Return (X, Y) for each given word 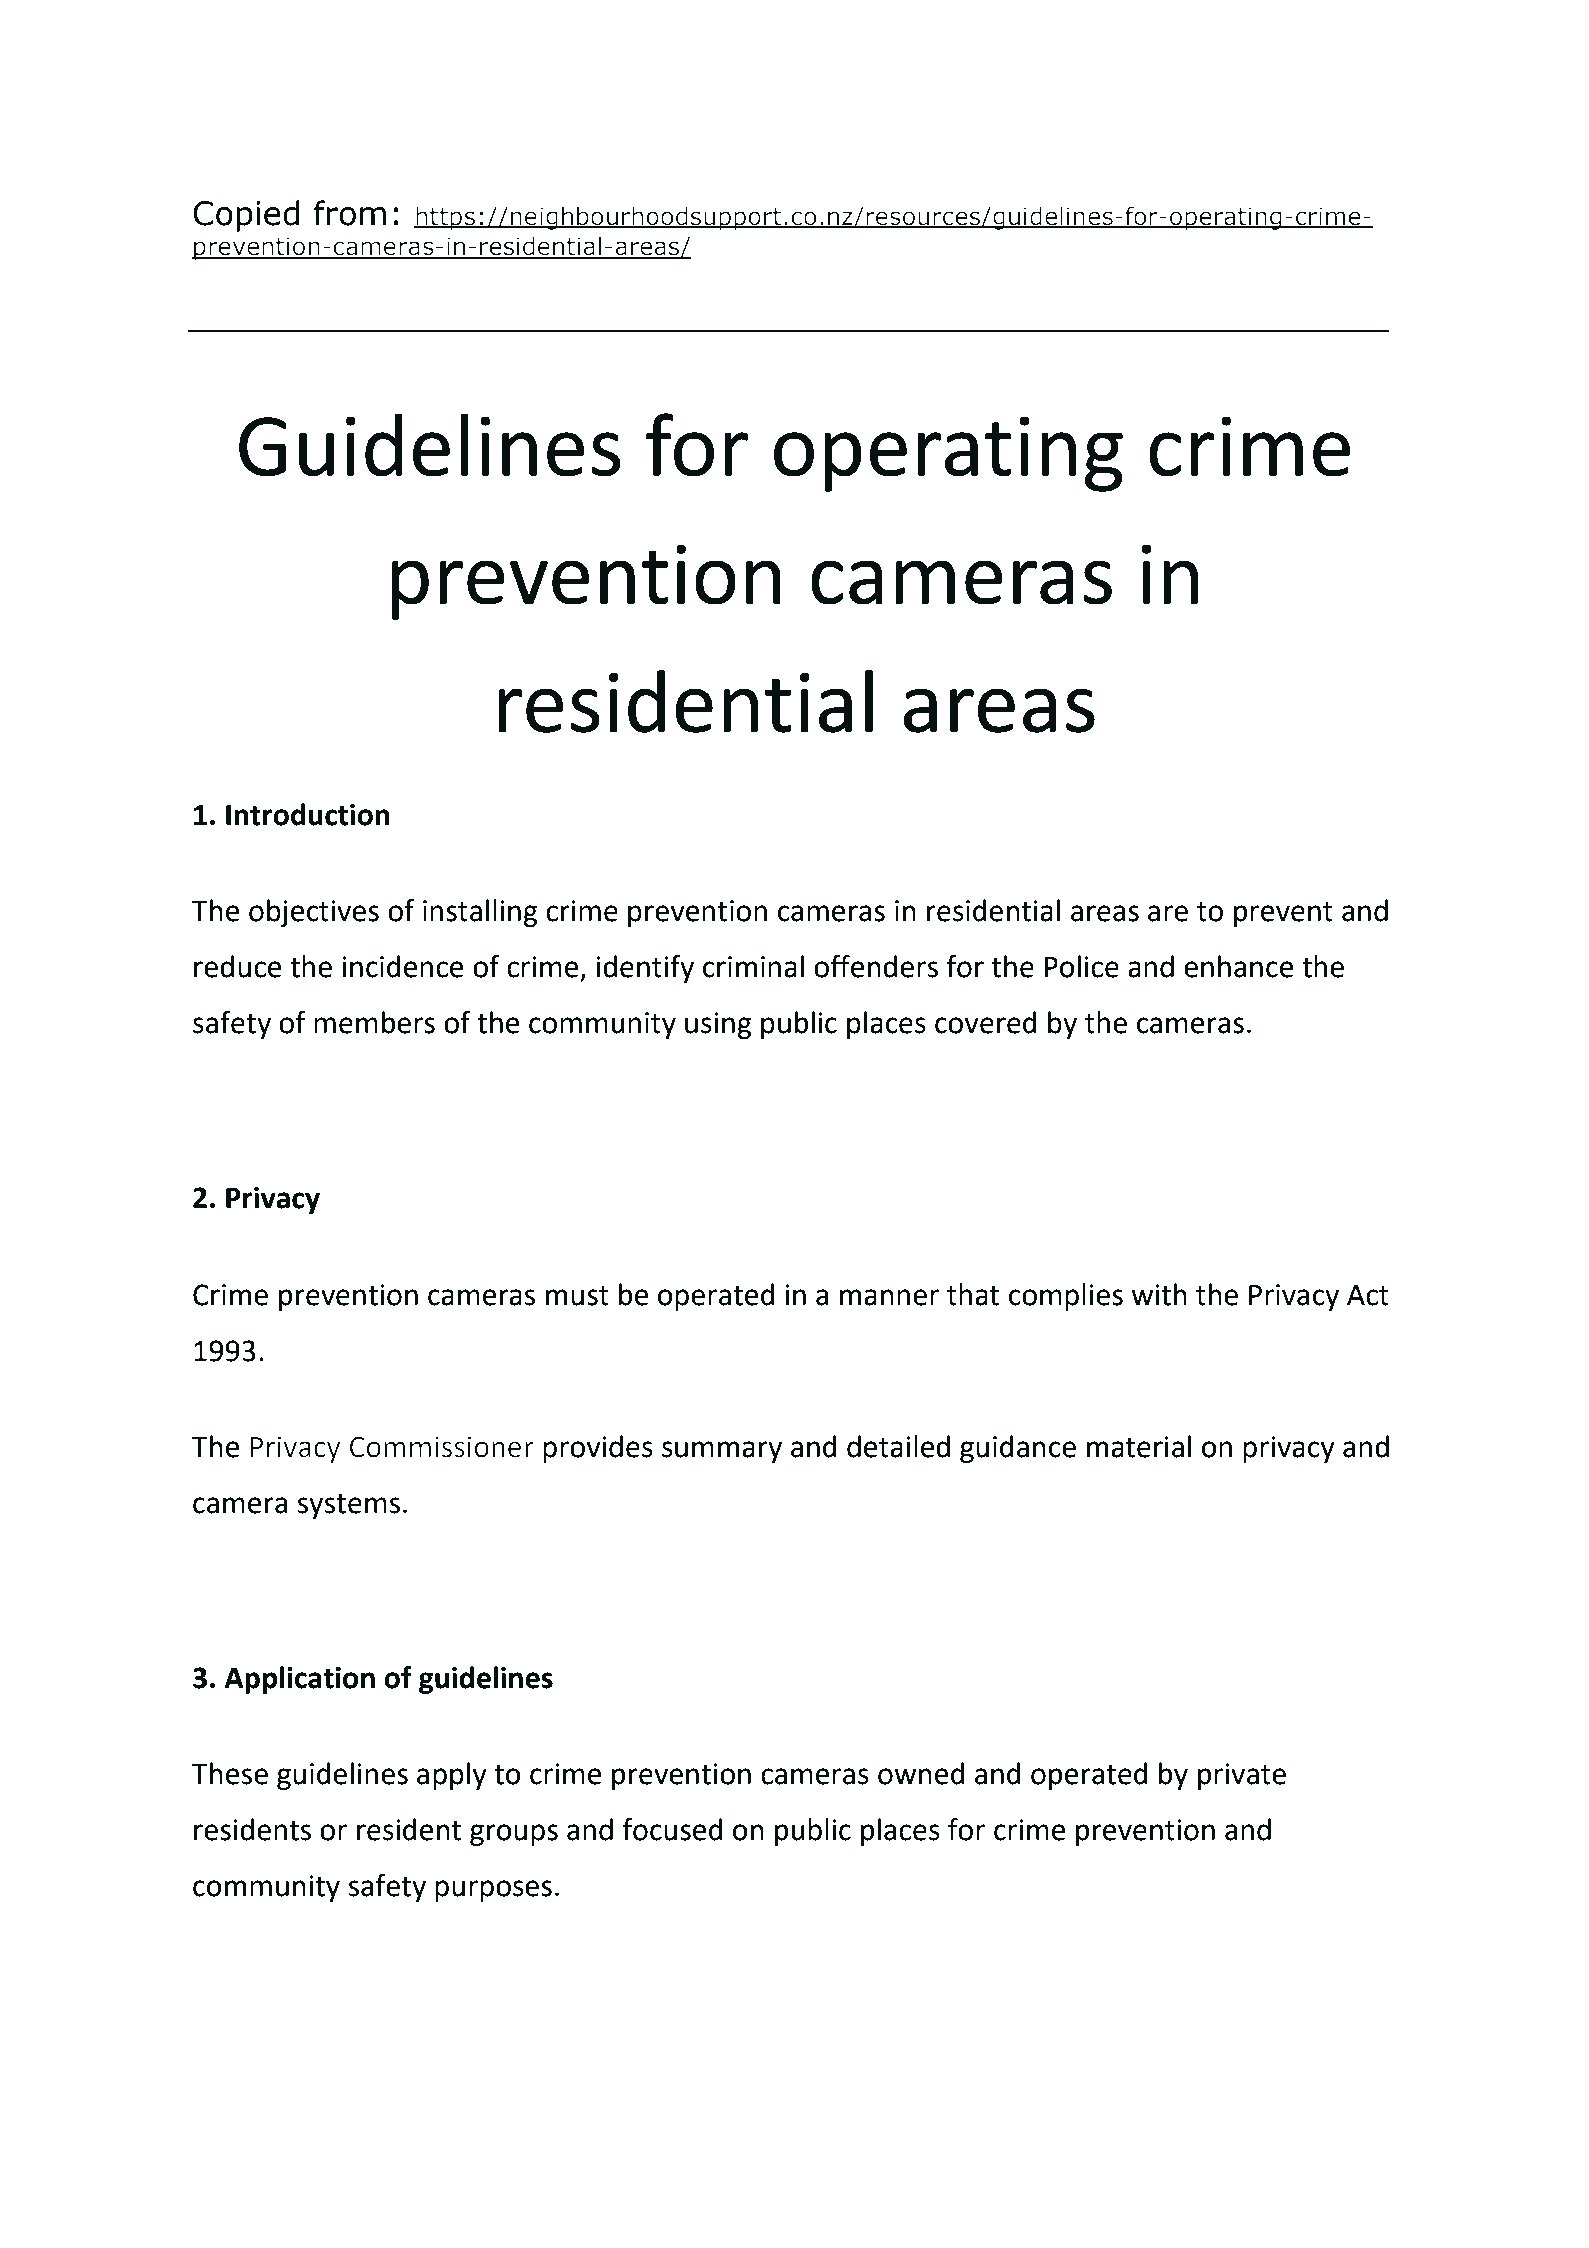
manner (889, 1297)
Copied (246, 216)
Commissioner (442, 1447)
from (350, 213)
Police (1082, 966)
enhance (1239, 966)
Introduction (307, 814)
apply (452, 1776)
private (1242, 1776)
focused (673, 1829)
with (1159, 1294)
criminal (753, 966)
